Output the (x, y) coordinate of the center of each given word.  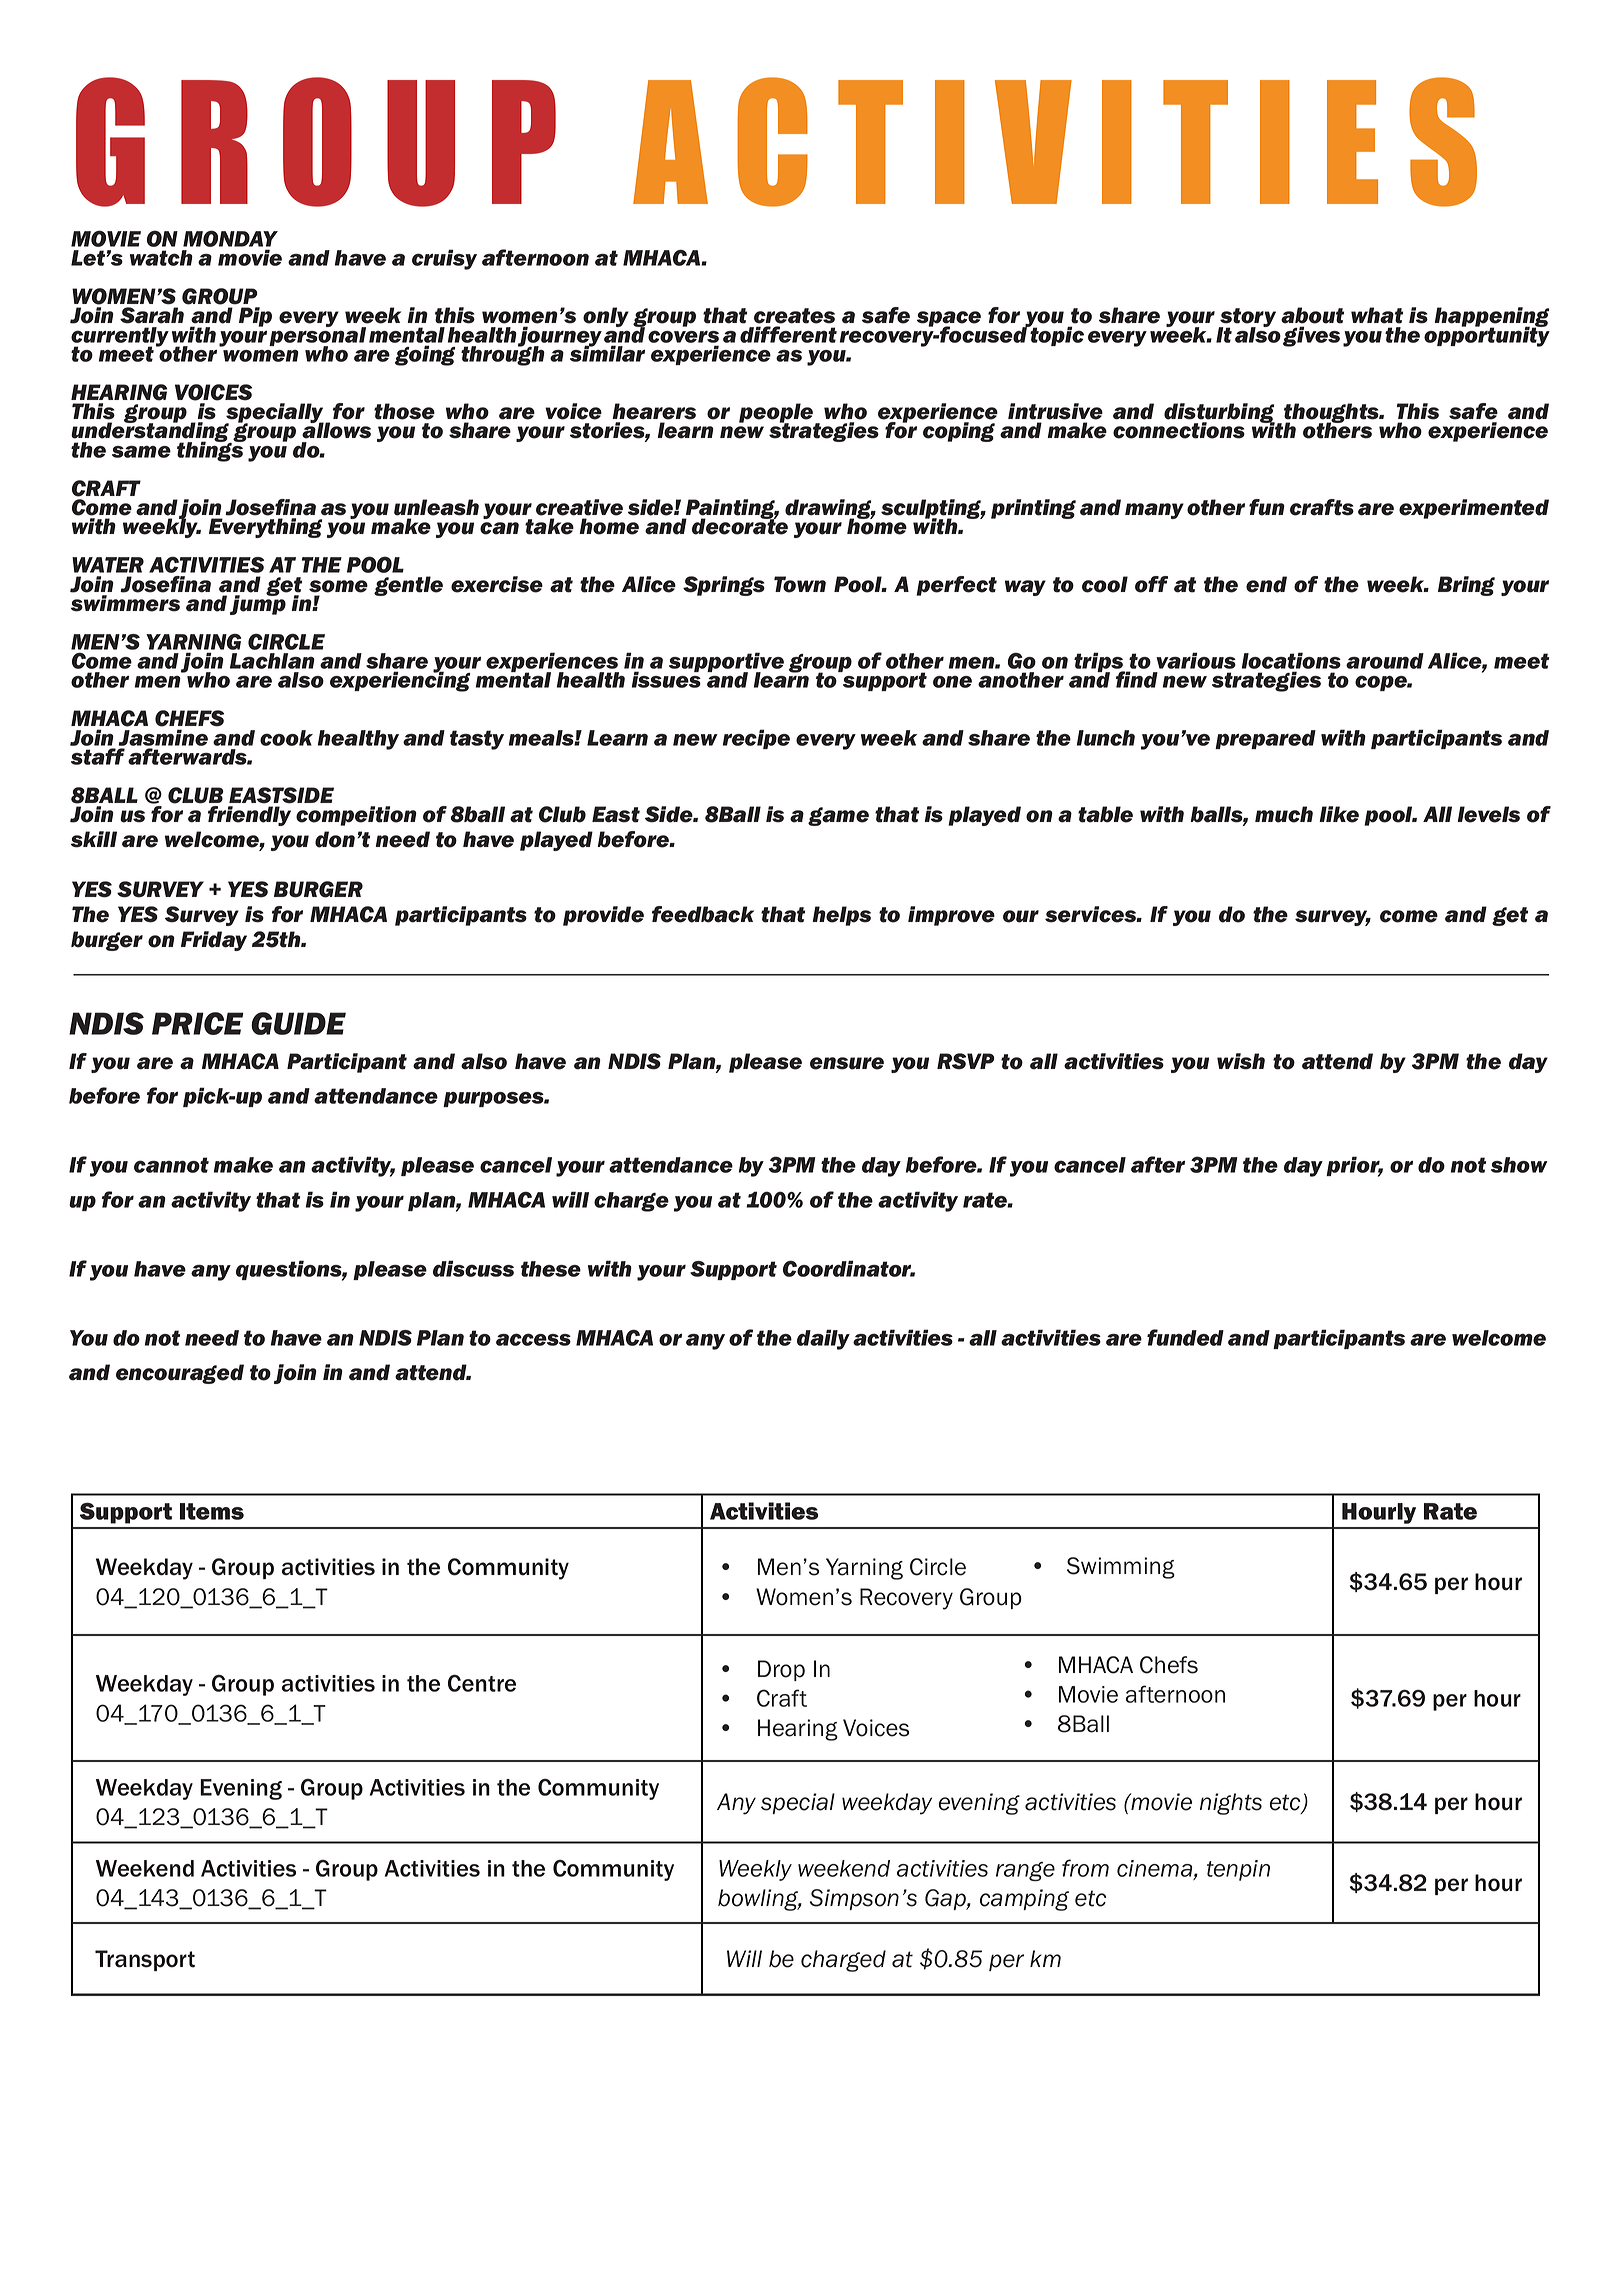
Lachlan (272, 661)
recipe (756, 739)
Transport (145, 1960)
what (1377, 315)
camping (1024, 1900)
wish (1241, 1061)
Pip (255, 317)
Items (212, 1511)
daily (823, 1339)
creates (794, 316)
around (1385, 661)
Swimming (1121, 1568)
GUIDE (298, 1023)
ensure (847, 1063)
